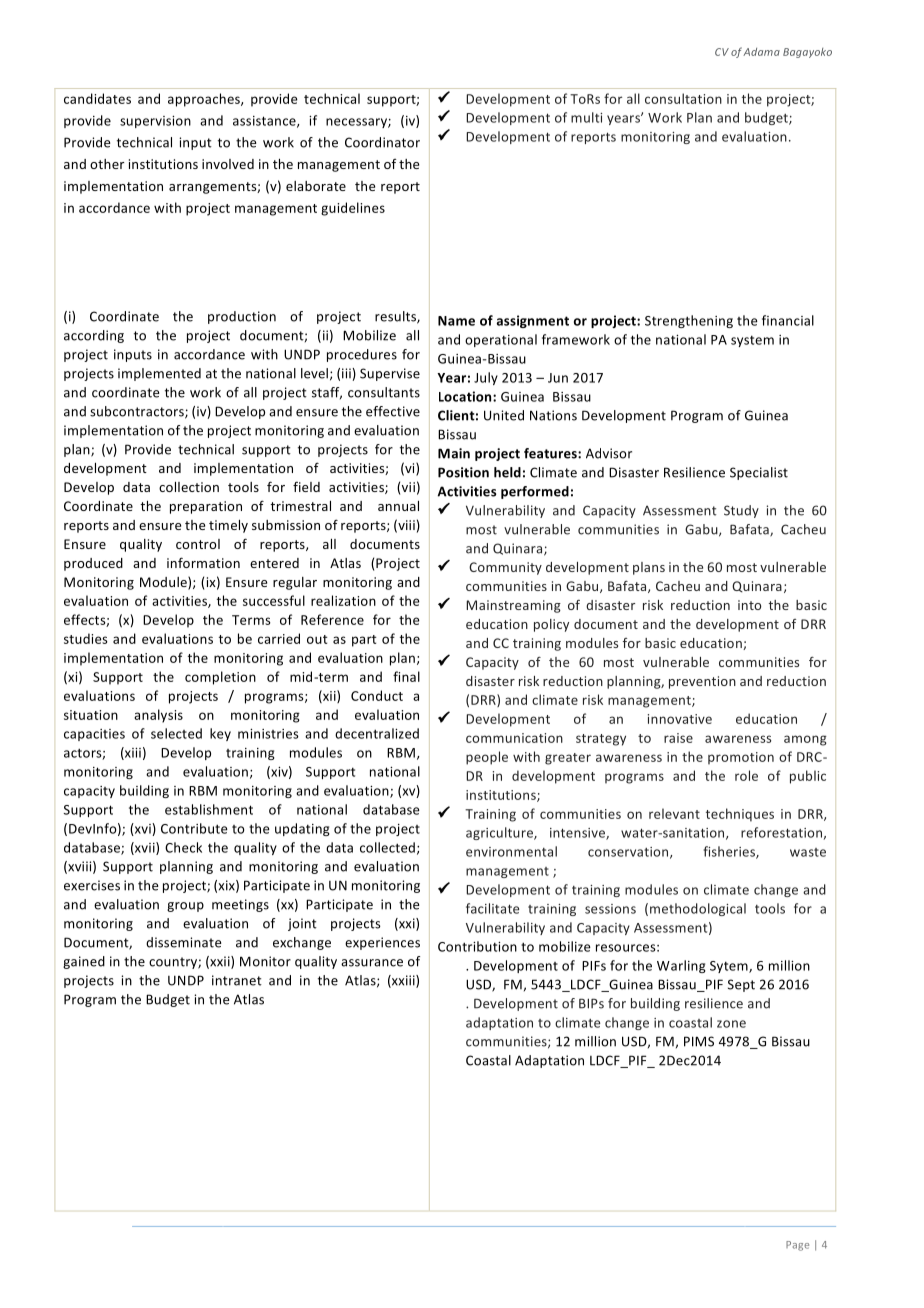  I want to click on supervision, so click(155, 122).
